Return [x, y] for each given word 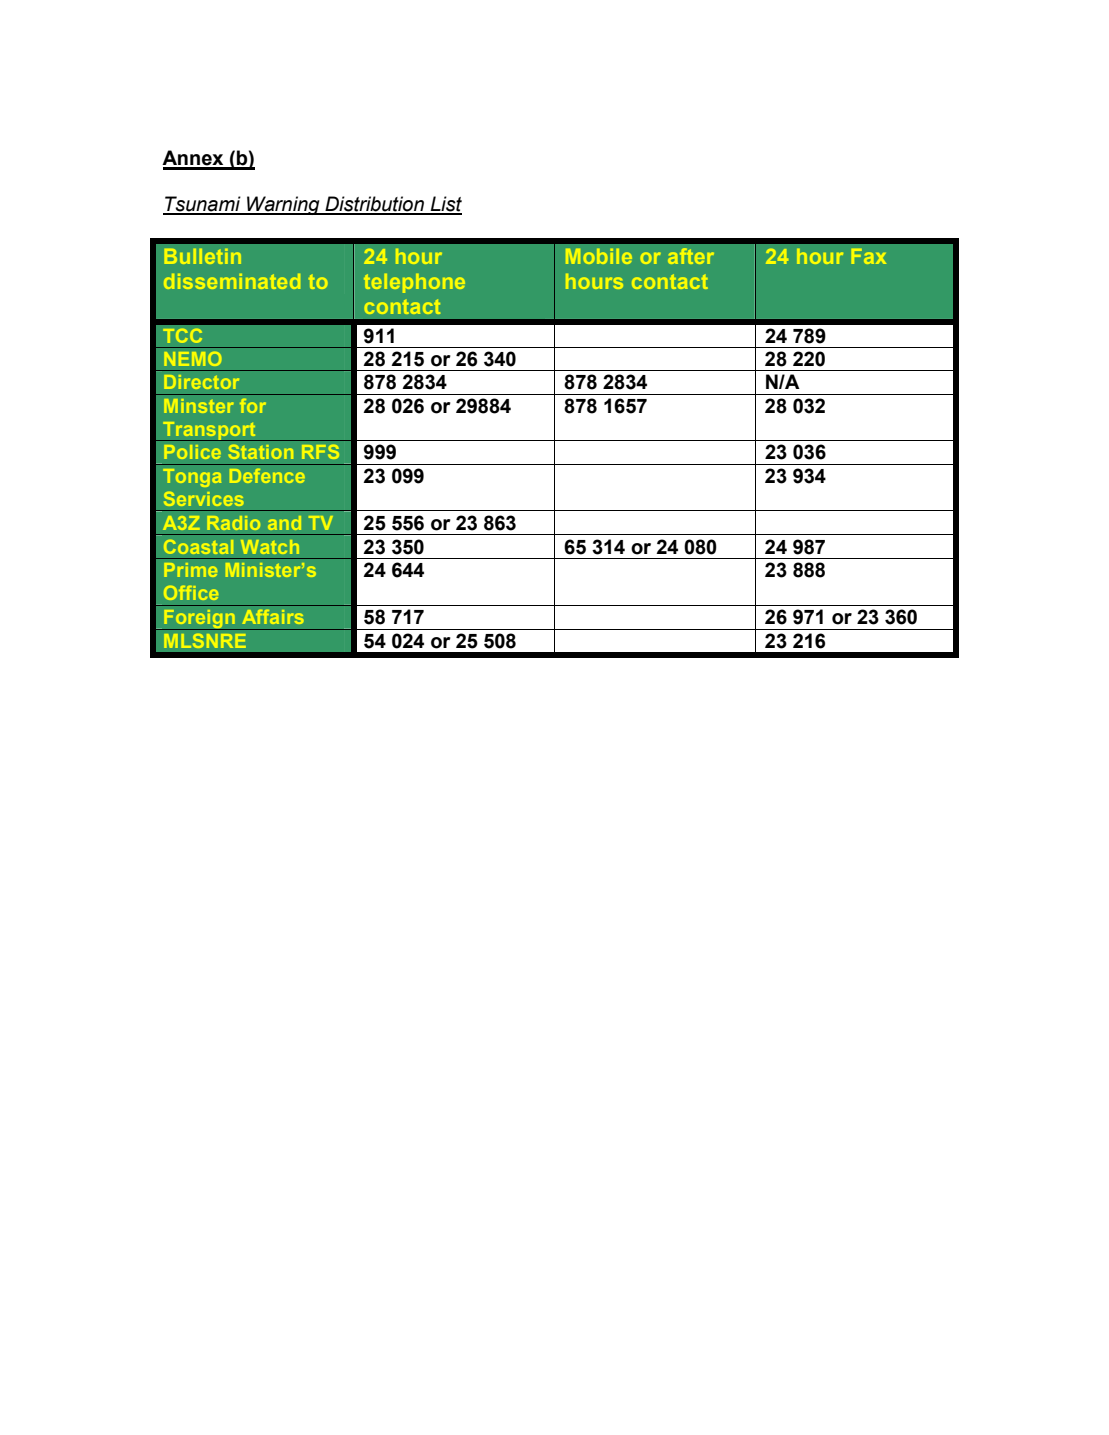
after [691, 256]
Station [261, 452]
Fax [868, 256]
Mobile [599, 256]
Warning [283, 205]
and [284, 523]
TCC [182, 336]
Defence [267, 476]
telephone [414, 283]
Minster [199, 406]
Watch [270, 547]
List [445, 205]
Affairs [273, 617]
